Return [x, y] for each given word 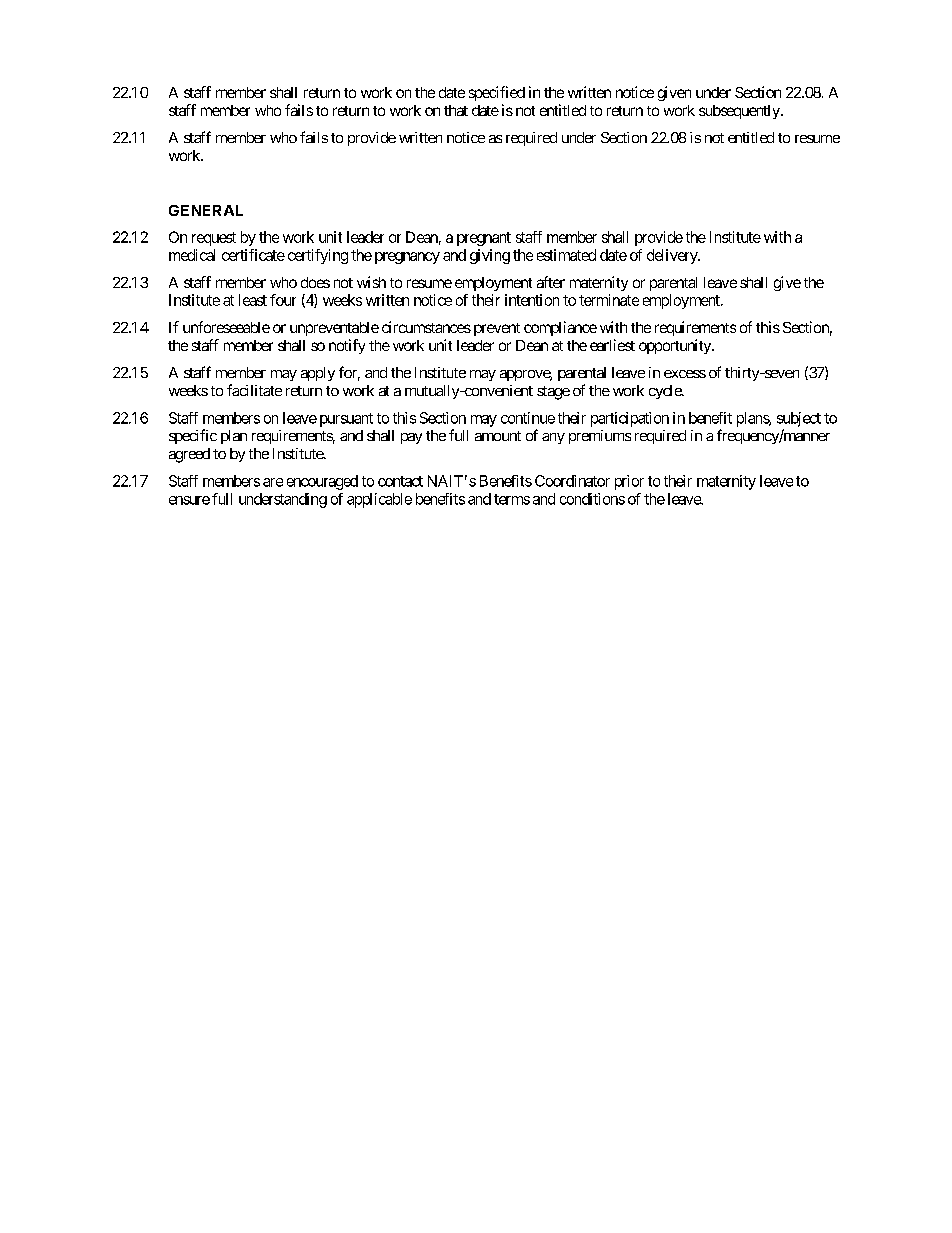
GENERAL [206, 210]
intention [532, 300]
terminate [609, 300]
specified [497, 93]
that [456, 110]
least [253, 300]
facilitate [254, 390]
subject [799, 419]
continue [528, 418]
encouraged [322, 482]
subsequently [740, 112]
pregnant [484, 239]
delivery [673, 256]
